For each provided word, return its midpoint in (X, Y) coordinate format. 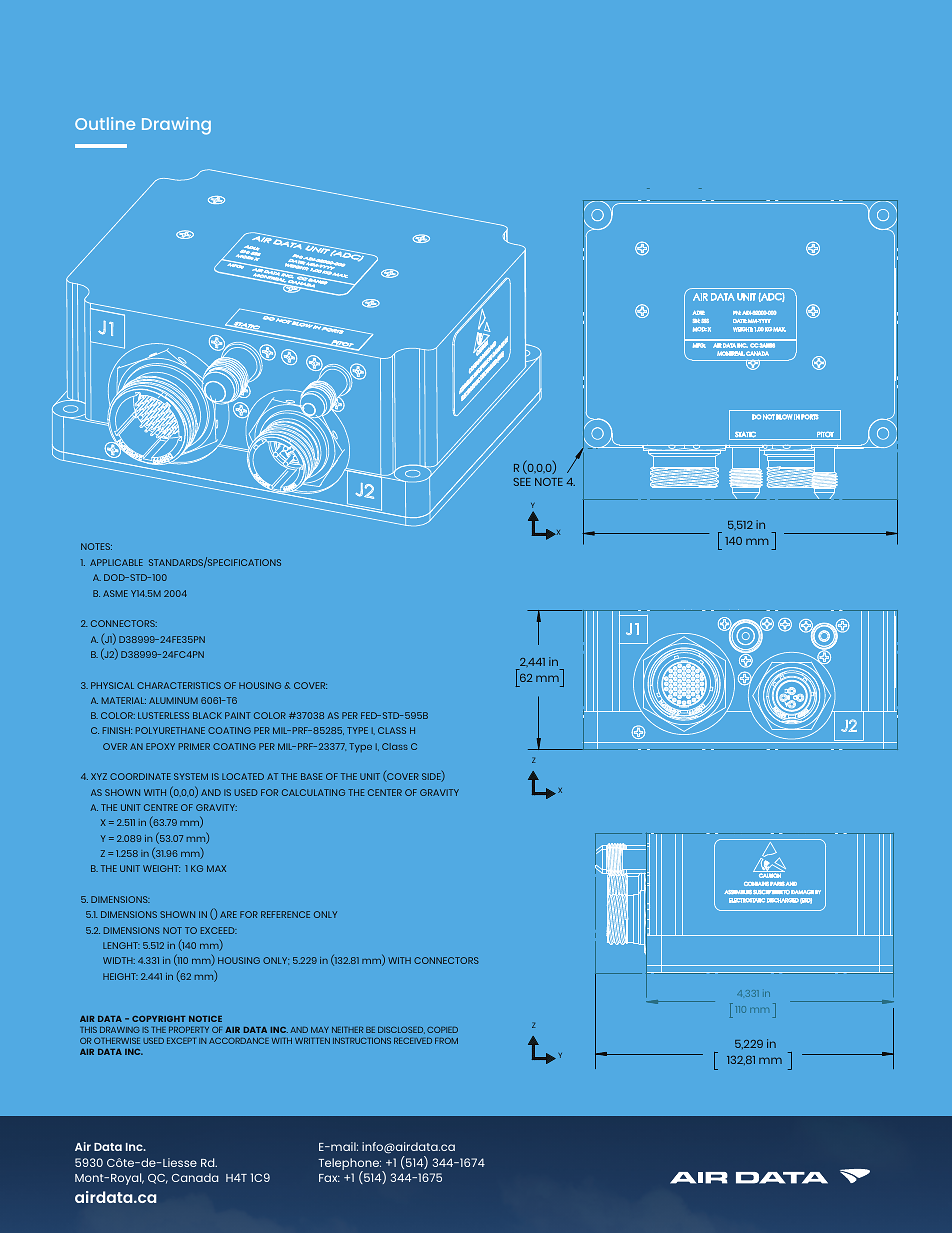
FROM (446, 1040)
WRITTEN (312, 1041)
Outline (105, 123)
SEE (522, 482)
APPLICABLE (116, 562)
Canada (195, 1177)
